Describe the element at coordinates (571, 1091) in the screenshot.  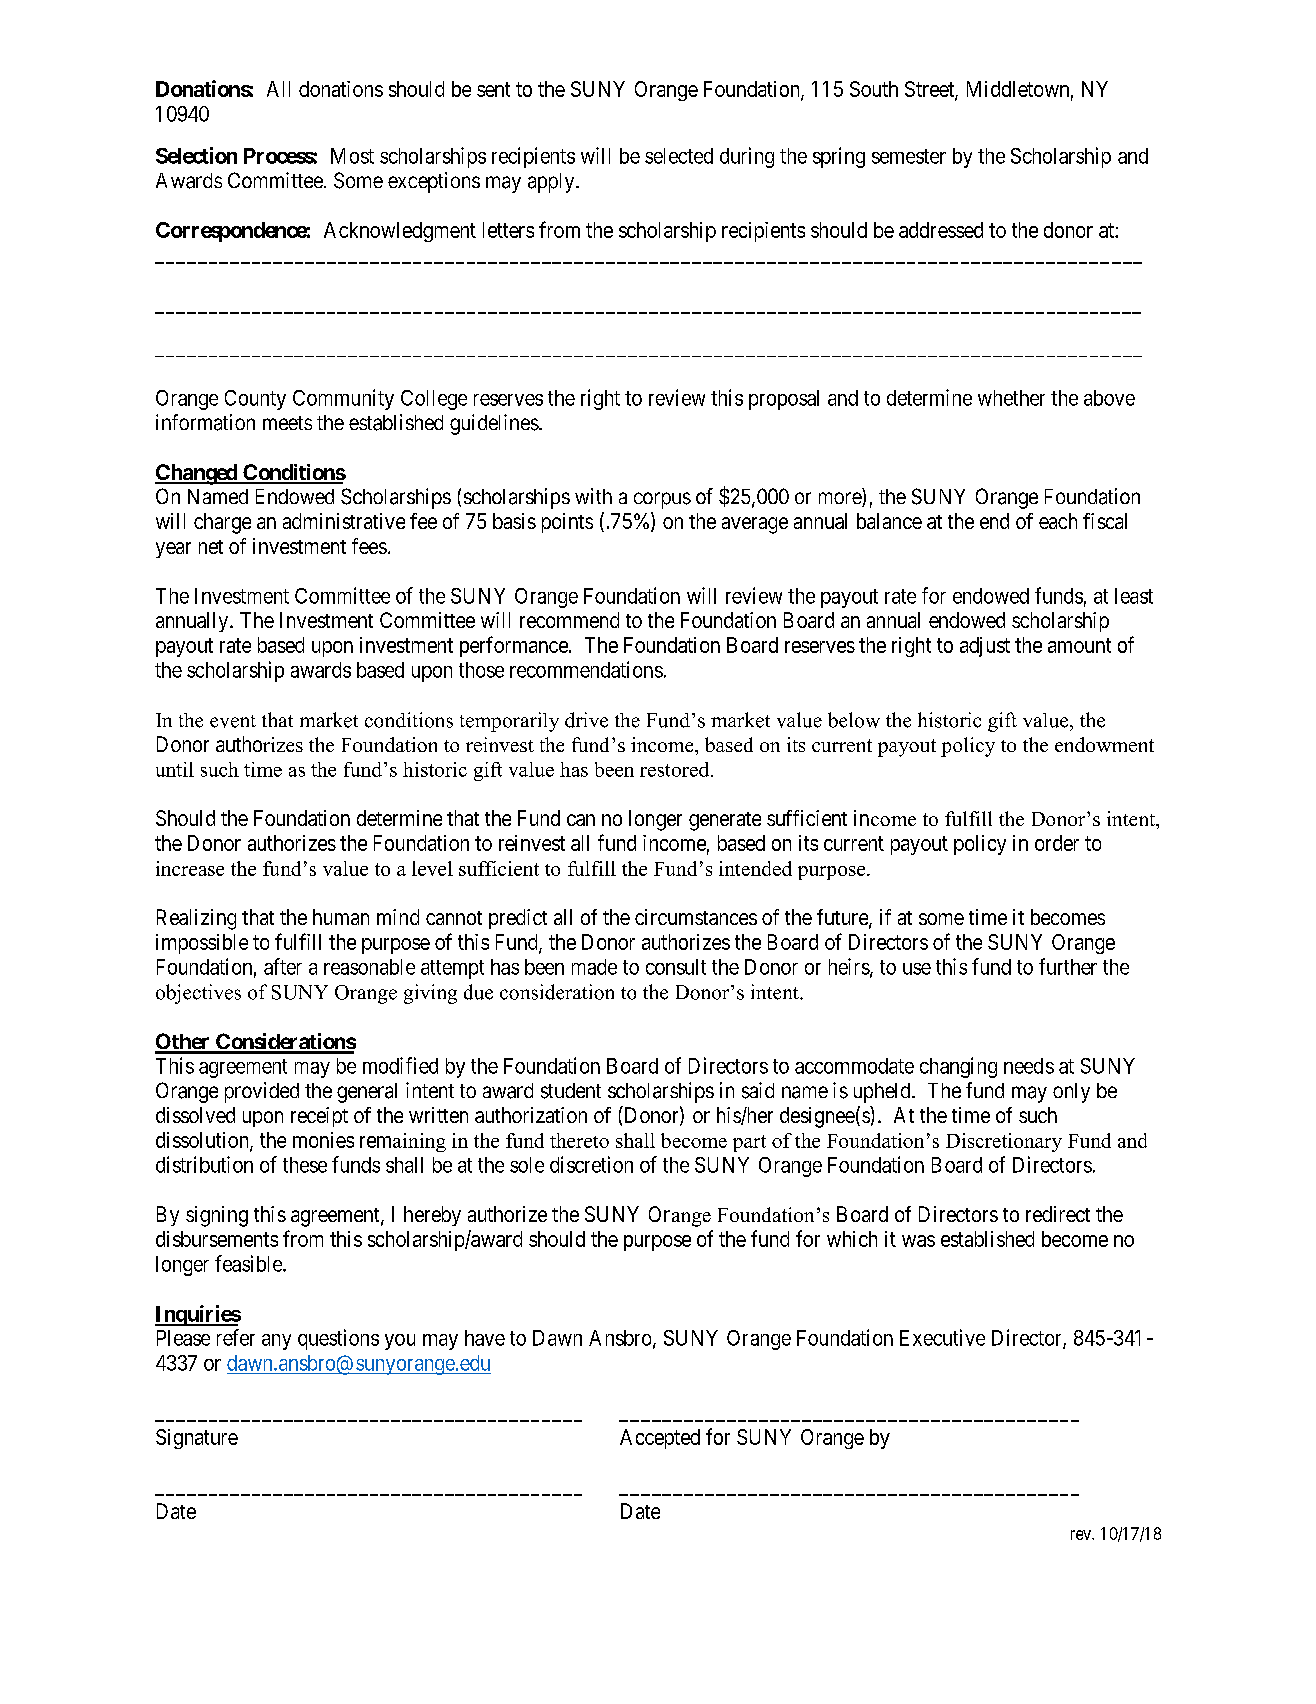
I see `student` at that location.
